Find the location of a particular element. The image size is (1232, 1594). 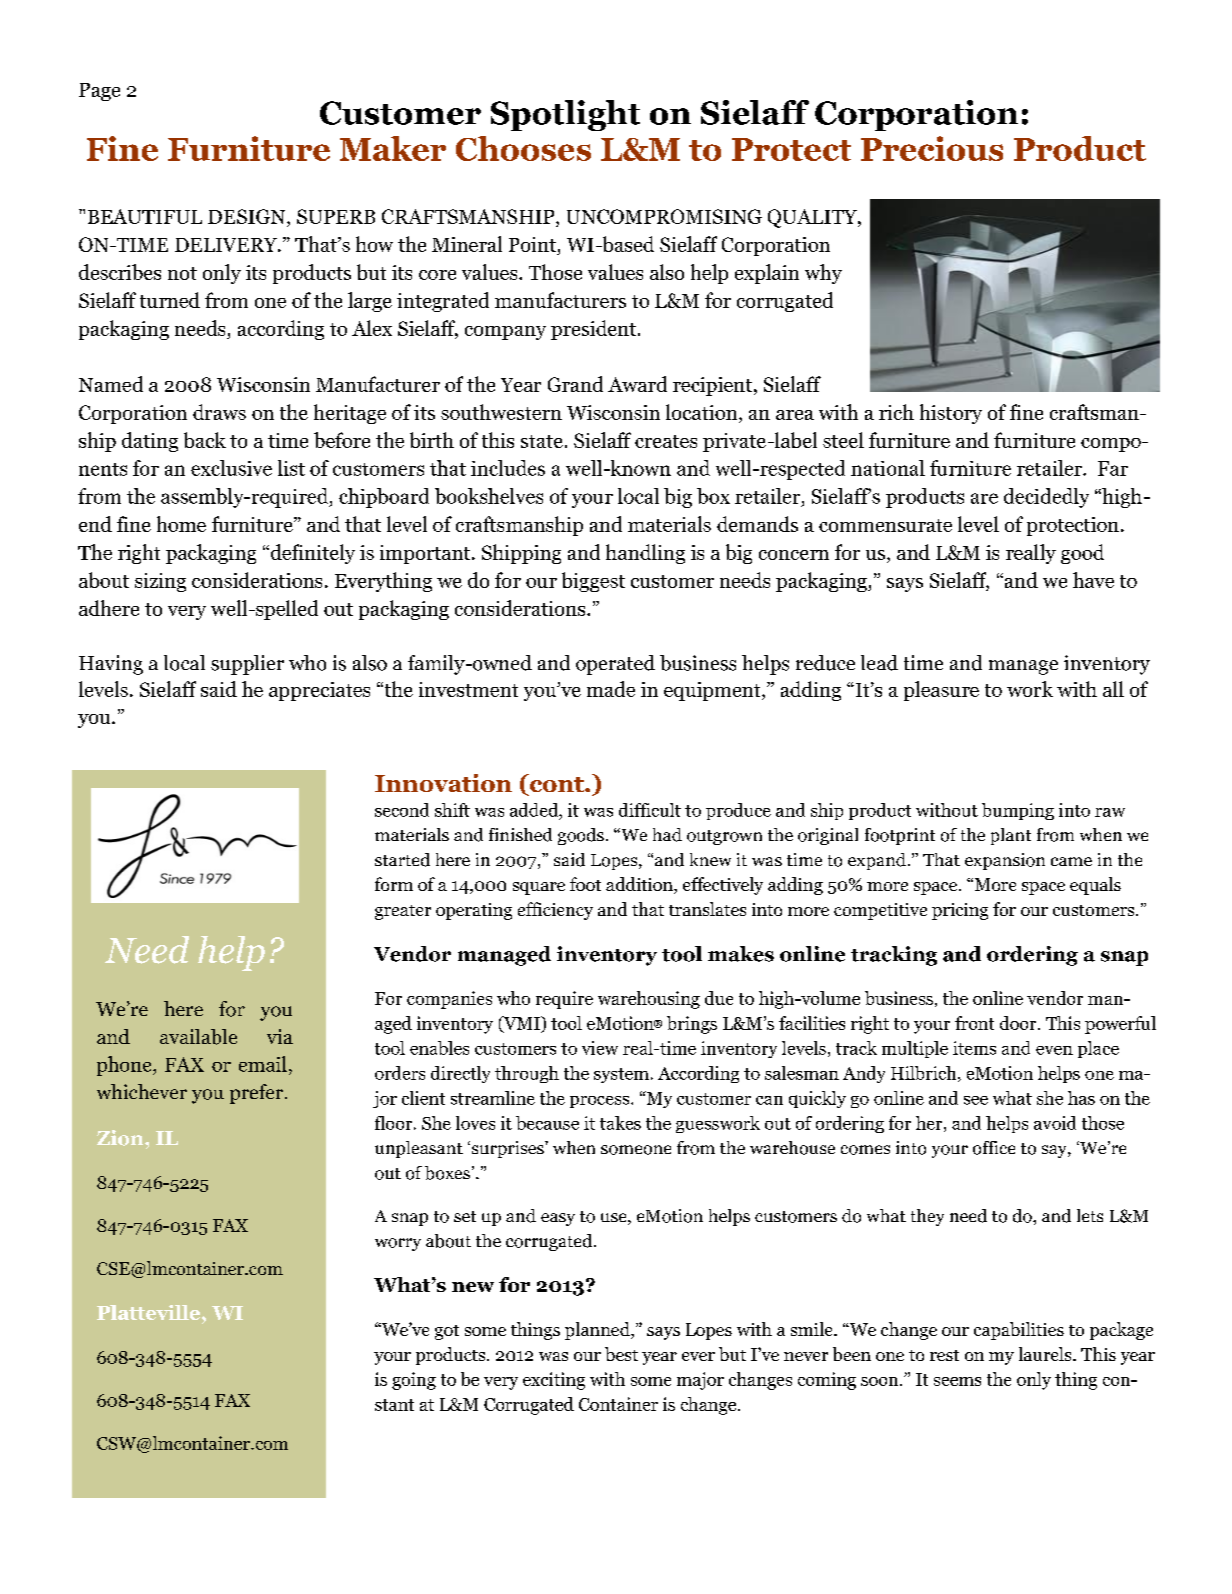

best is located at coordinates (621, 1354).
